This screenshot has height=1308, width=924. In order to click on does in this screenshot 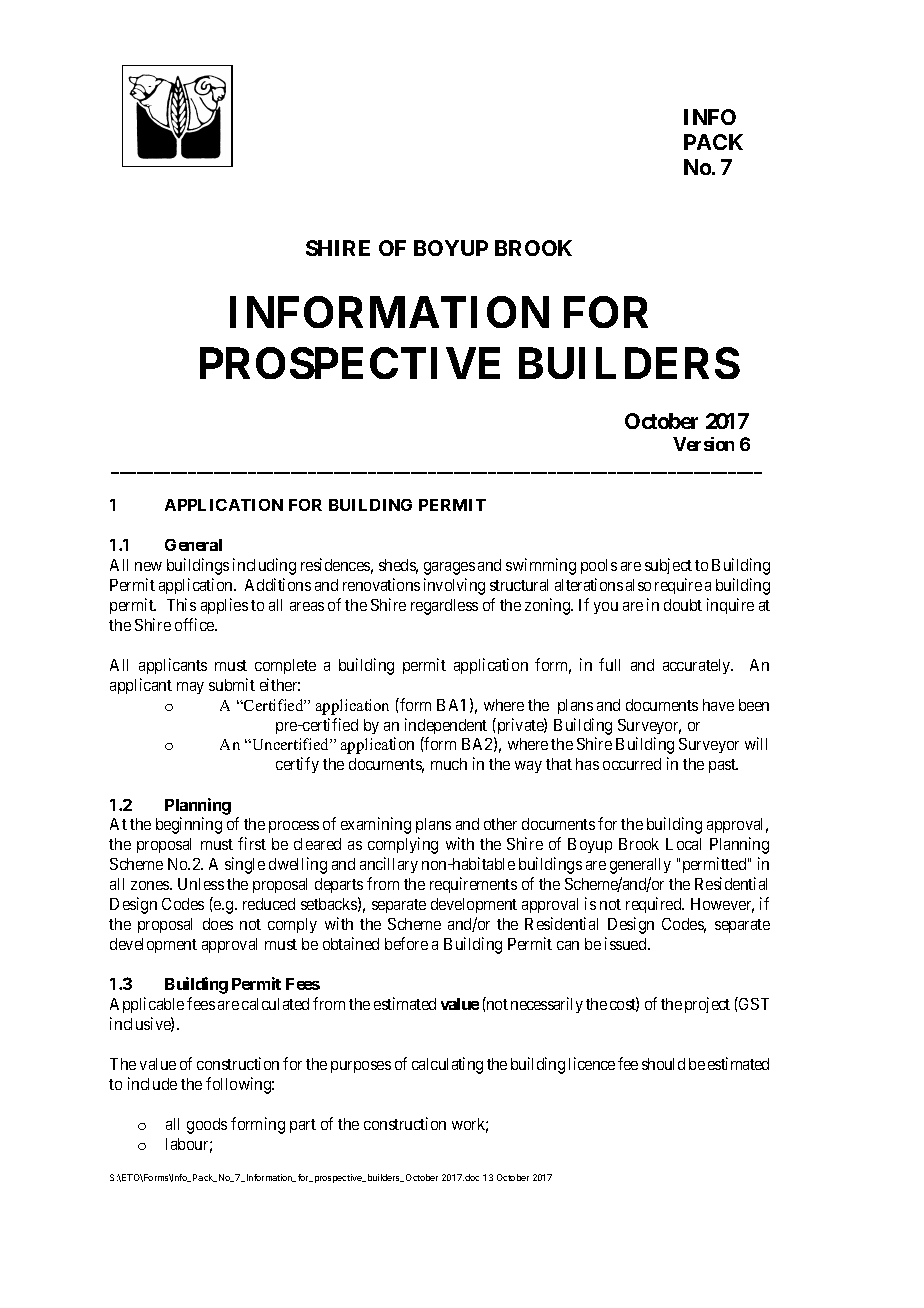, I will do `click(218, 924)`.
